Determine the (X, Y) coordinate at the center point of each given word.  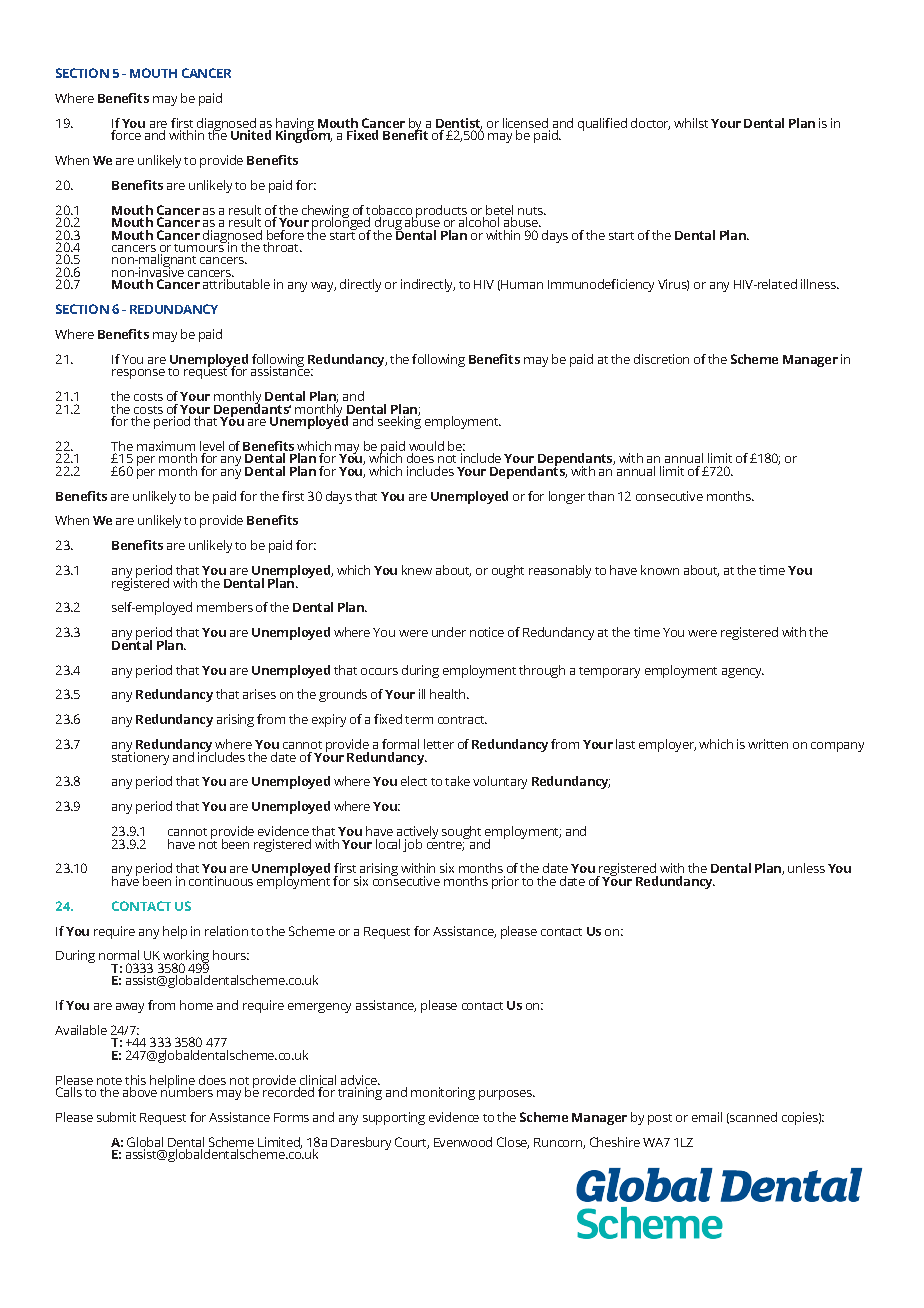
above (140, 1092)
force (126, 135)
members (225, 607)
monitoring (443, 1093)
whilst (691, 123)
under (449, 632)
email (707, 1117)
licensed (526, 124)
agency (743, 673)
